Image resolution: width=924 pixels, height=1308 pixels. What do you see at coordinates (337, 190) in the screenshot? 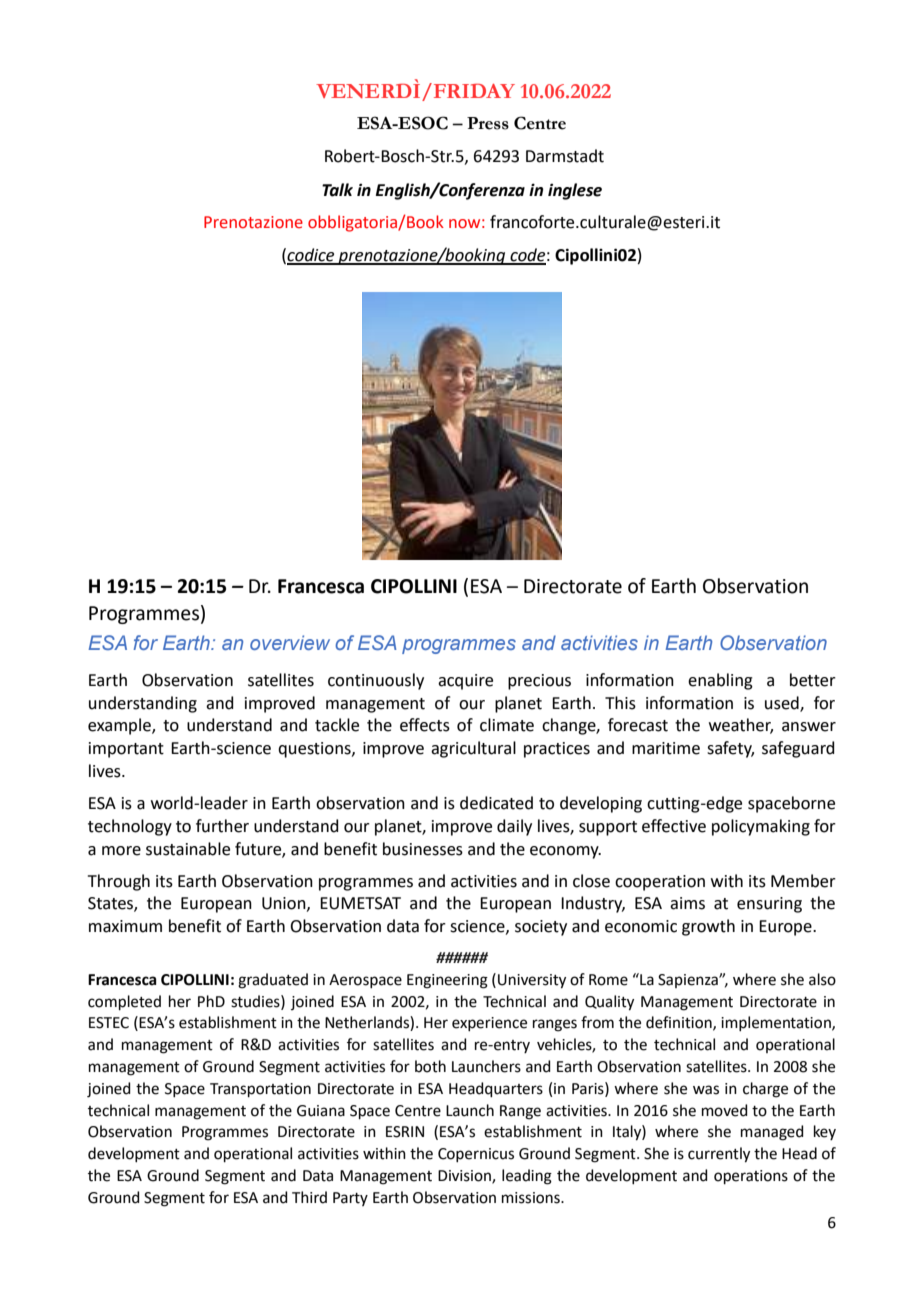
I see `Talk` at bounding box center [337, 190].
